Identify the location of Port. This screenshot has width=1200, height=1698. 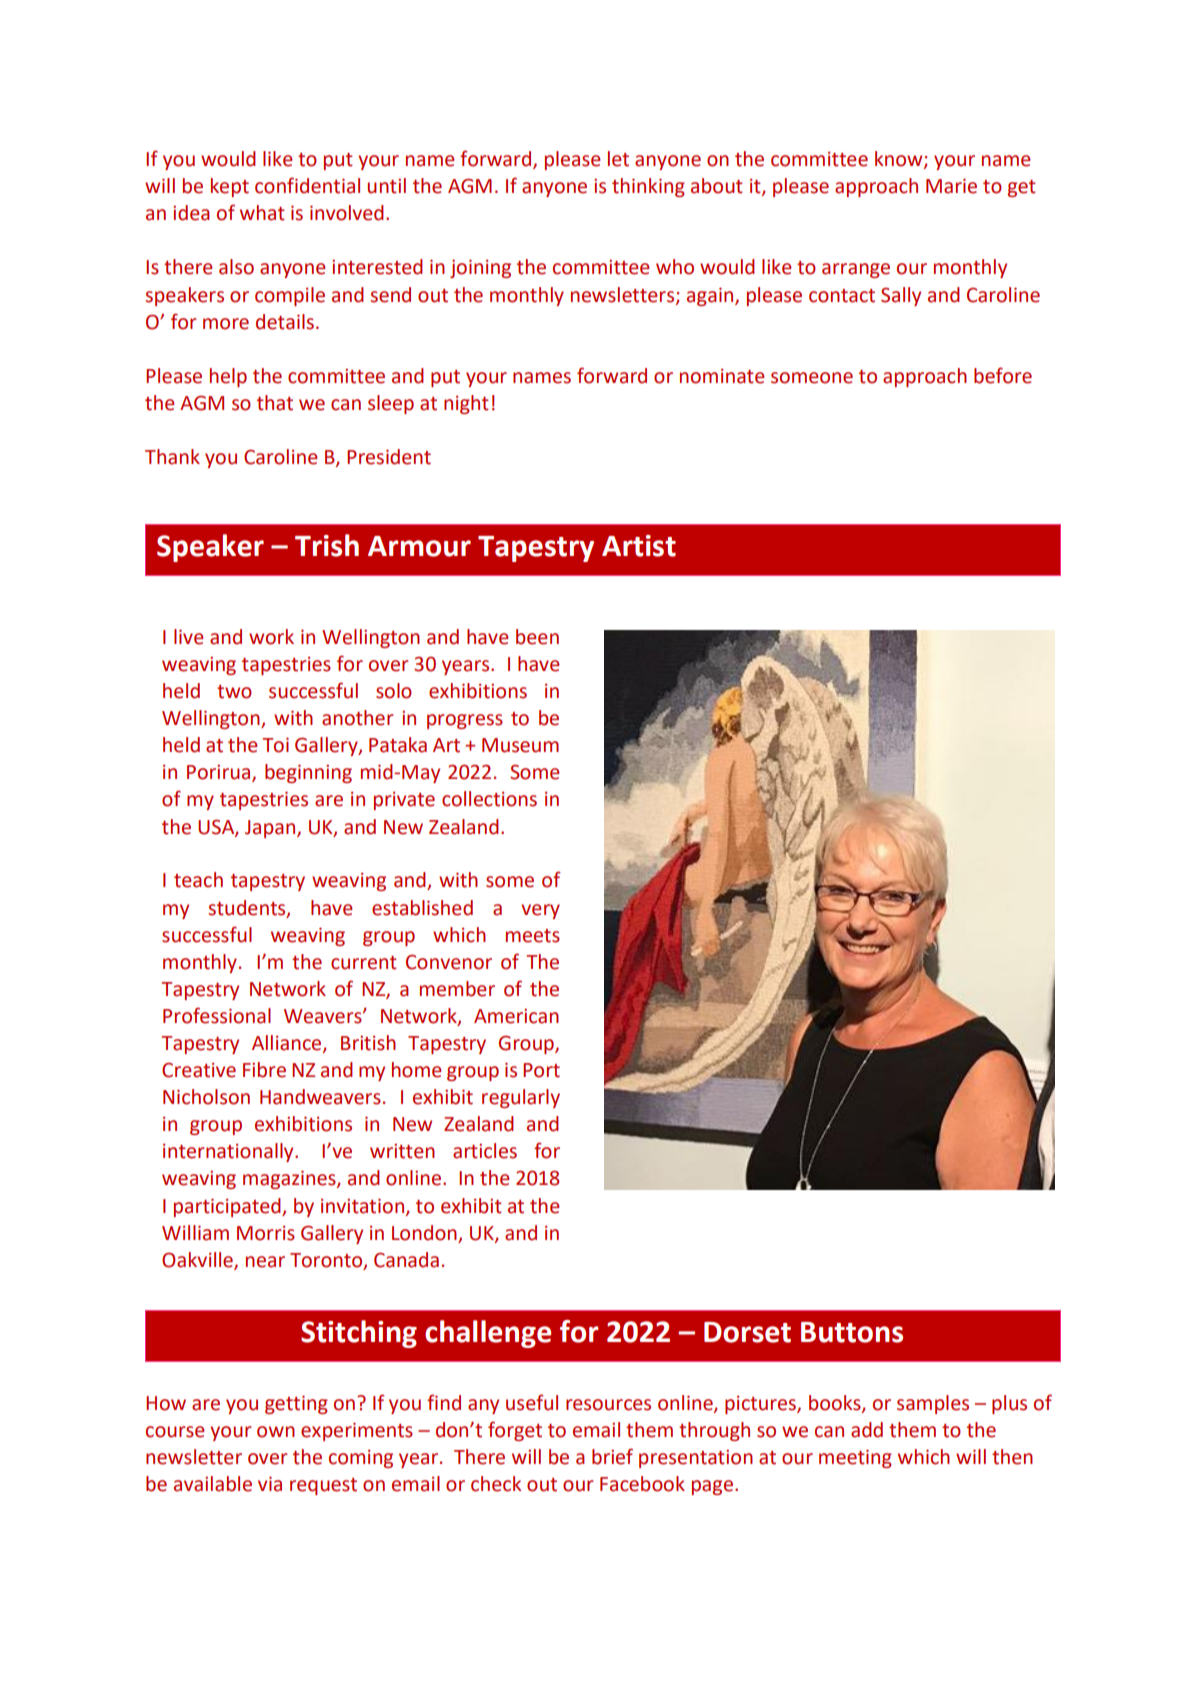
(541, 1070).
